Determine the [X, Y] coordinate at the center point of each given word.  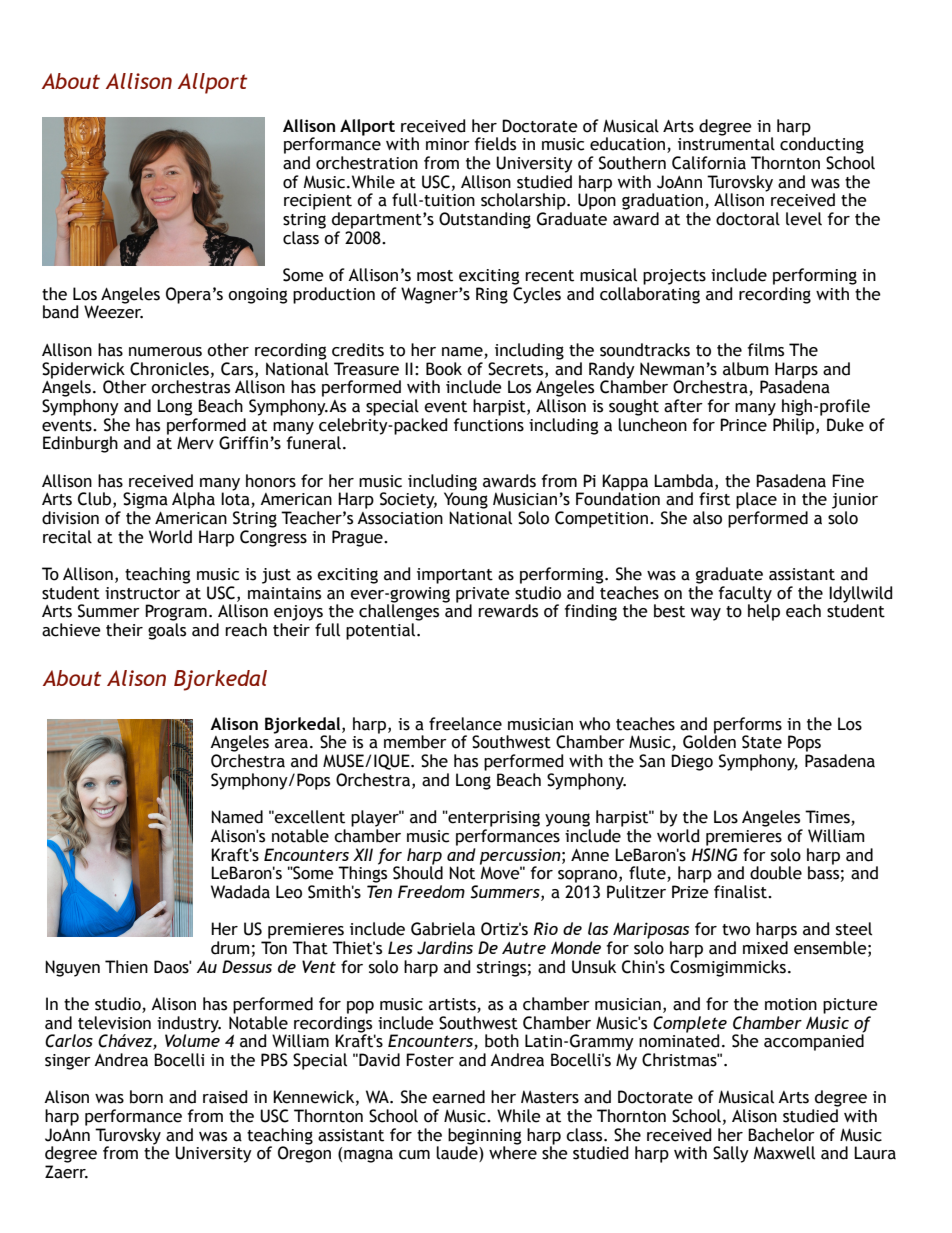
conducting [822, 144]
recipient [318, 202]
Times [828, 818]
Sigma [145, 500]
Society [408, 500]
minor [448, 144]
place [756, 500]
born [146, 1097]
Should [418, 872]
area [291, 744]
